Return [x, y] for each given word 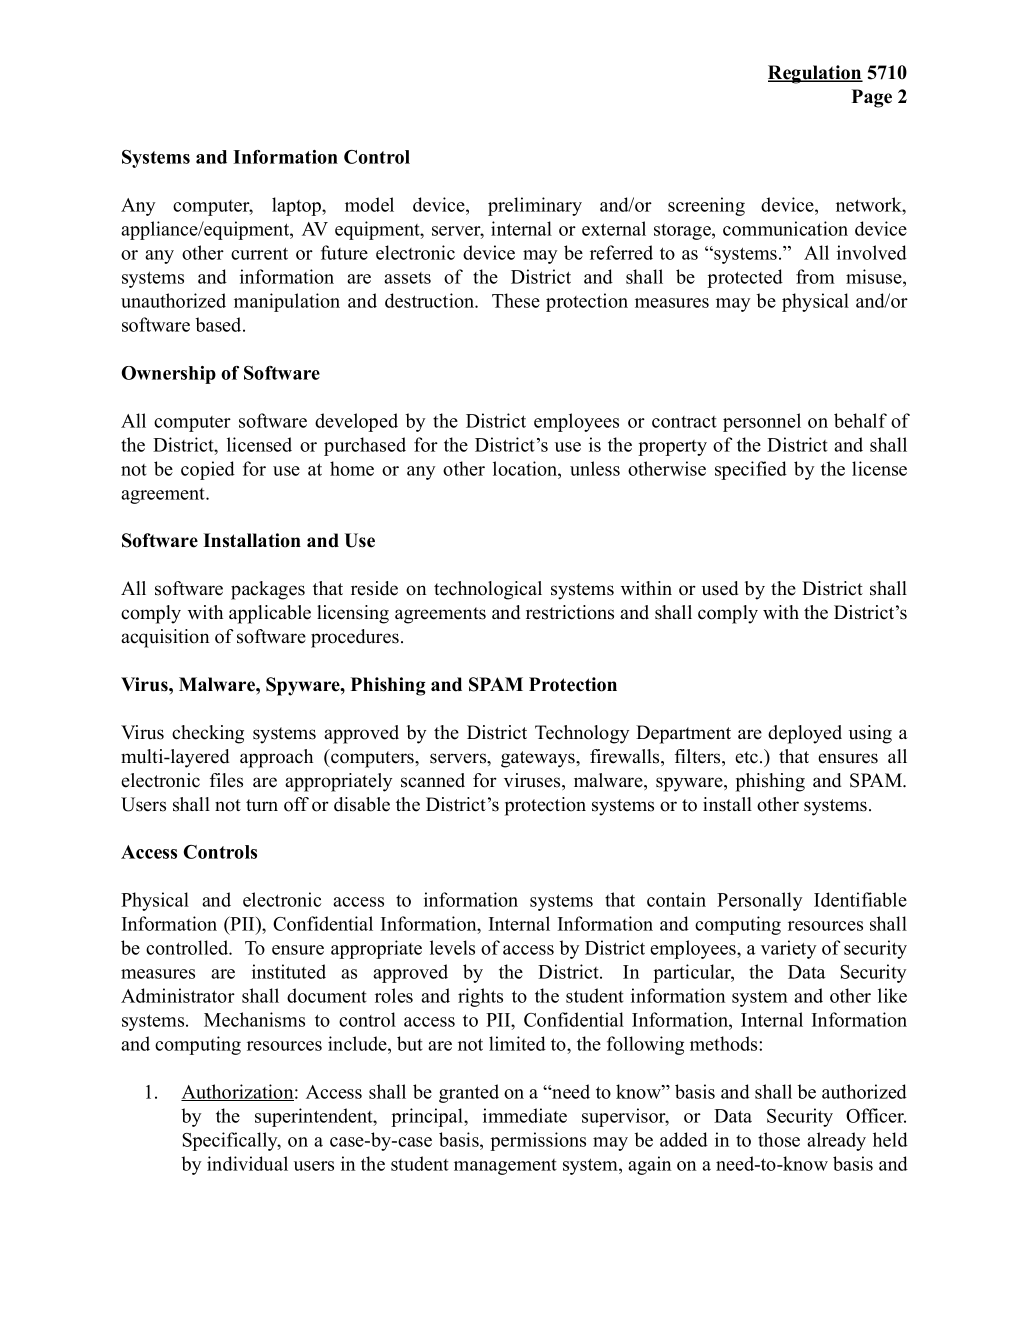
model [369, 204]
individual [247, 1163]
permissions [538, 1141]
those [779, 1139]
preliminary [535, 206]
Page [872, 98]
